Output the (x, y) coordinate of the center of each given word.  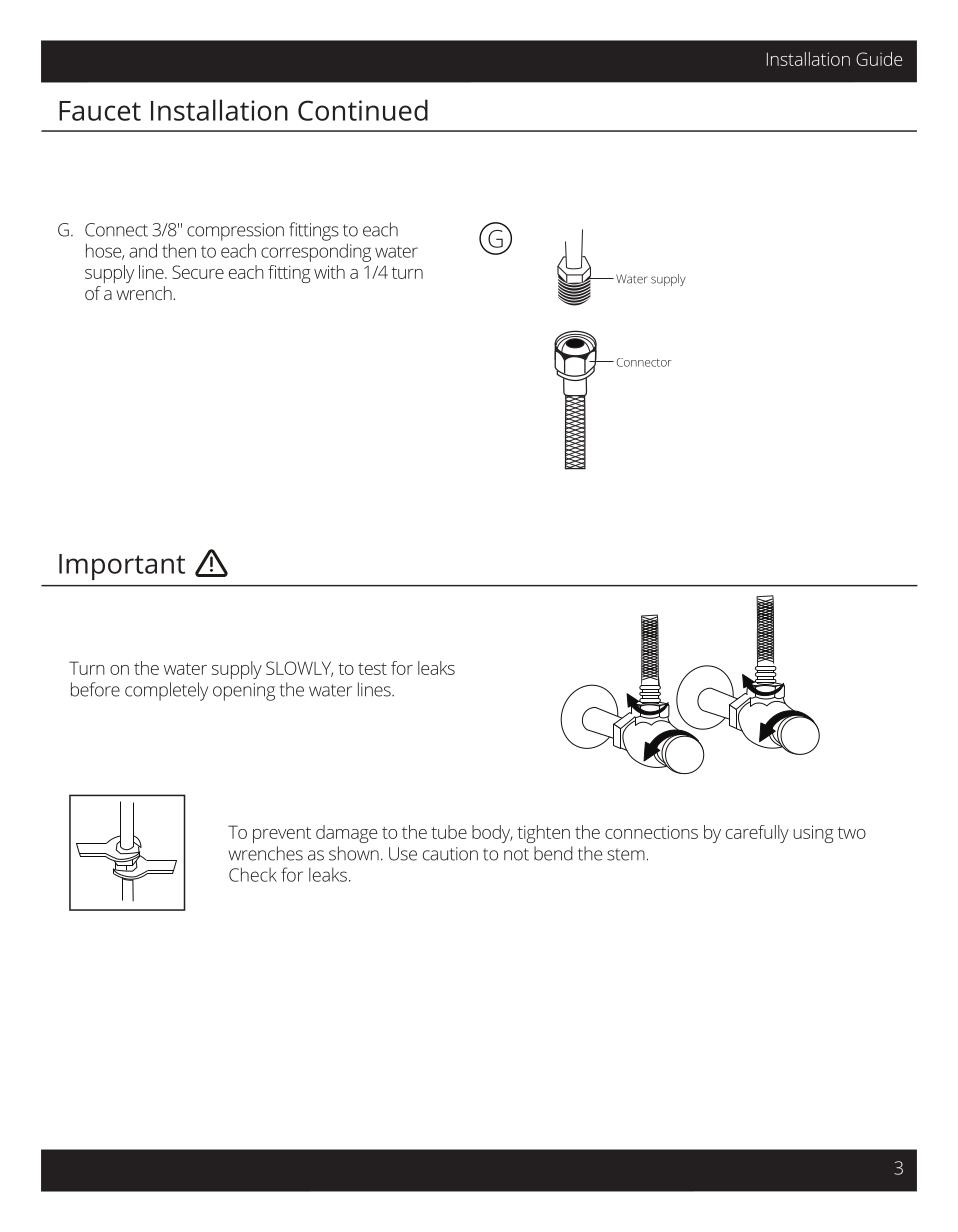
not (516, 854)
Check (253, 874)
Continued (363, 110)
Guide (879, 59)
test (372, 669)
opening (244, 692)
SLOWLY (299, 669)
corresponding (316, 252)
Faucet (100, 111)
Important (122, 567)
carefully (757, 834)
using (813, 834)
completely (166, 691)
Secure (198, 272)
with (329, 272)
